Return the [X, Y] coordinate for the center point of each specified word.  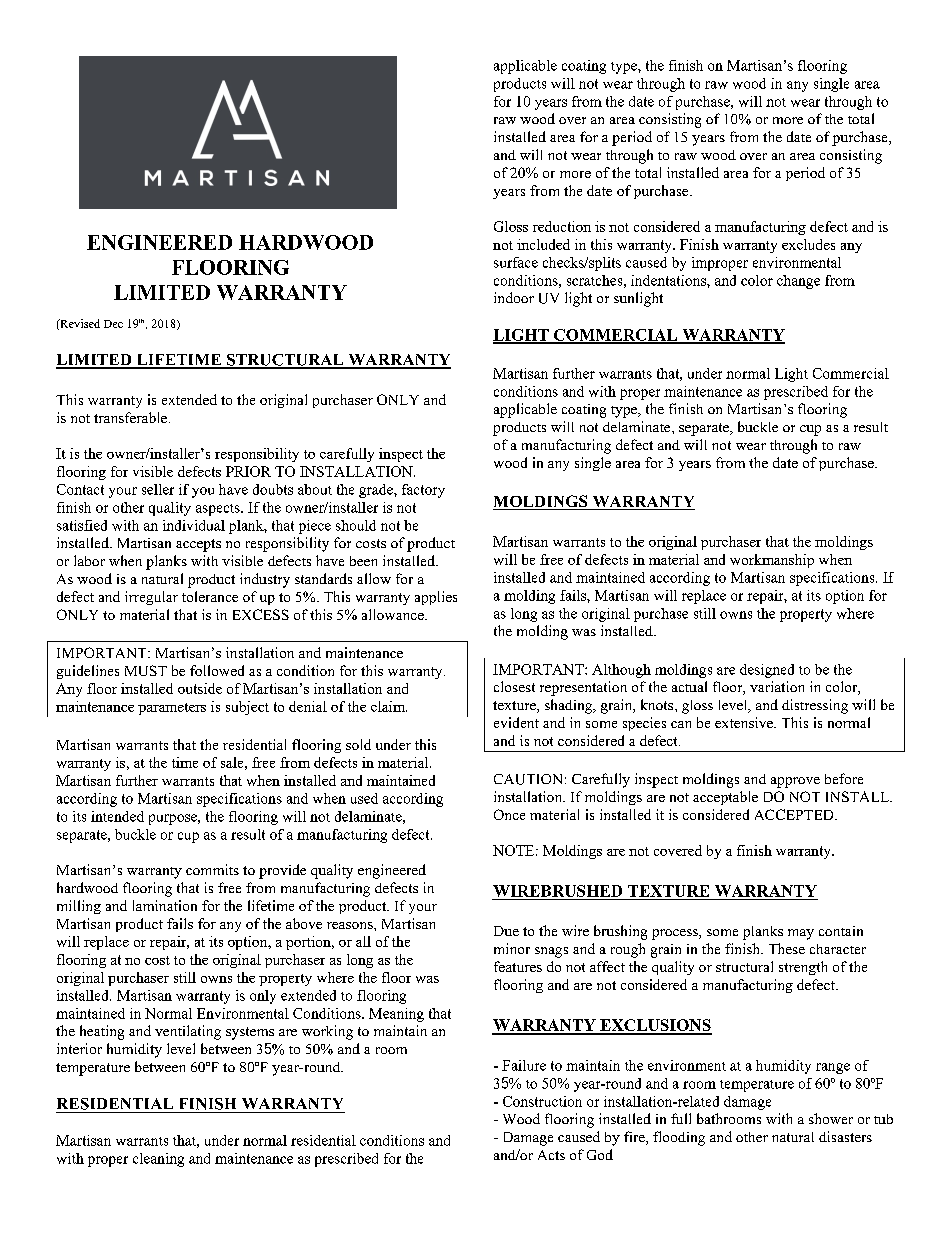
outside [200, 688]
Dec [113, 324]
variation [777, 686]
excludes [808, 244]
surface [516, 262]
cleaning [158, 1160]
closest [514, 686]
